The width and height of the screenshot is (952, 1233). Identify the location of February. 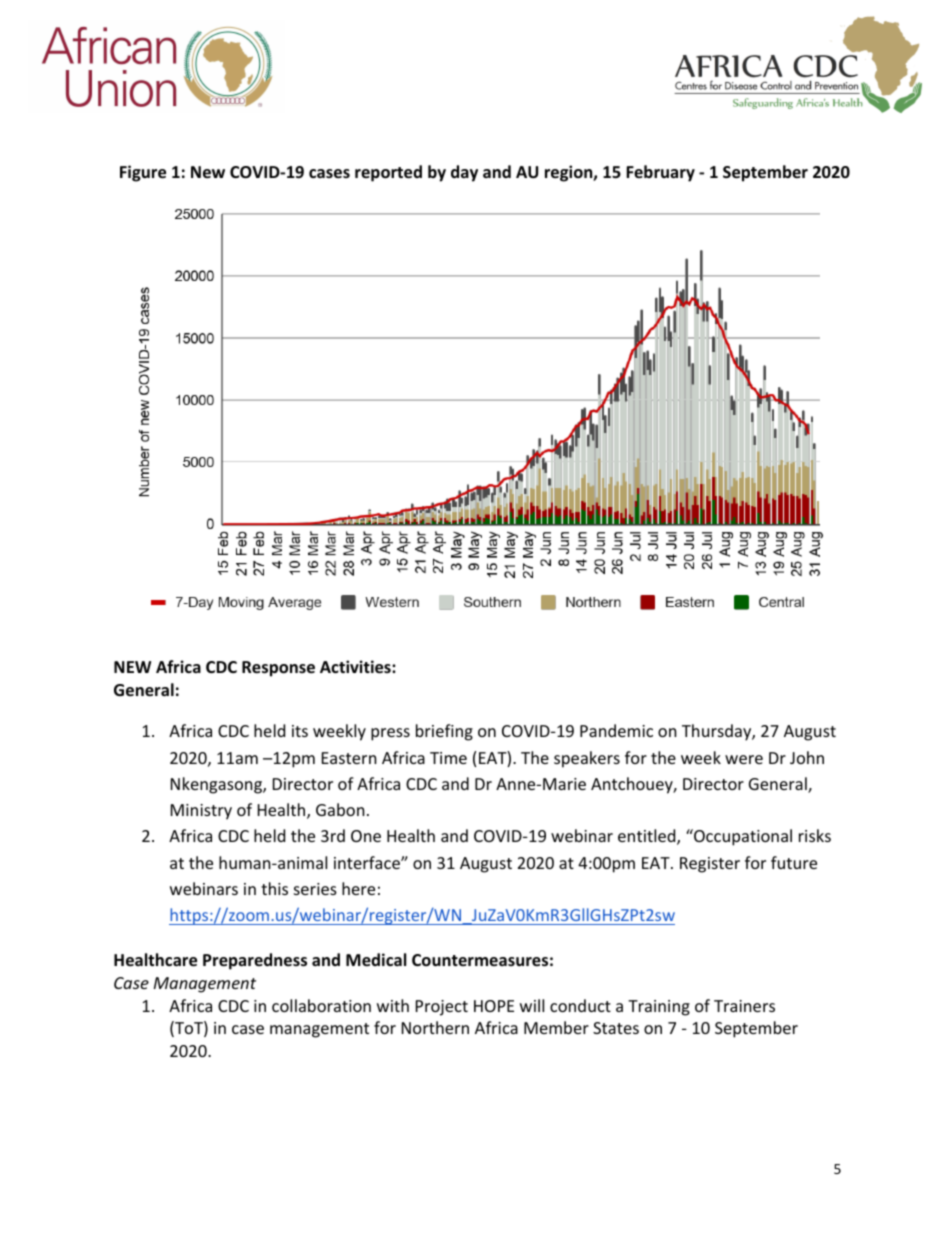
(660, 173).
